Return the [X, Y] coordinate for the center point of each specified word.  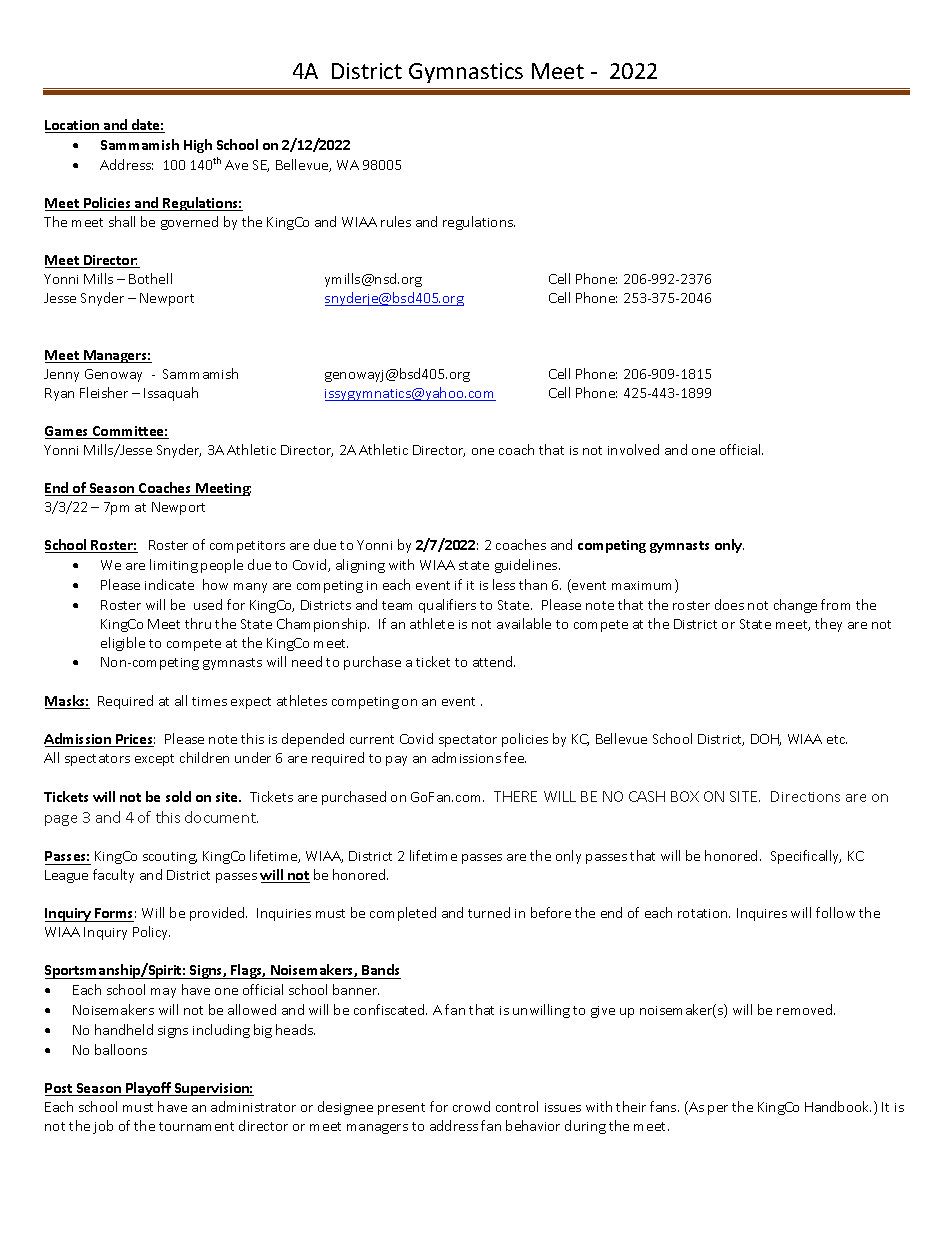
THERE [515, 796]
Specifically [806, 857]
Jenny [61, 375]
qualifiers [447, 606]
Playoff [148, 1089]
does [729, 604]
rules [396, 221]
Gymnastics [466, 73]
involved [633, 449]
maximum [644, 586]
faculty [113, 876]
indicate [169, 584]
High [198, 146]
